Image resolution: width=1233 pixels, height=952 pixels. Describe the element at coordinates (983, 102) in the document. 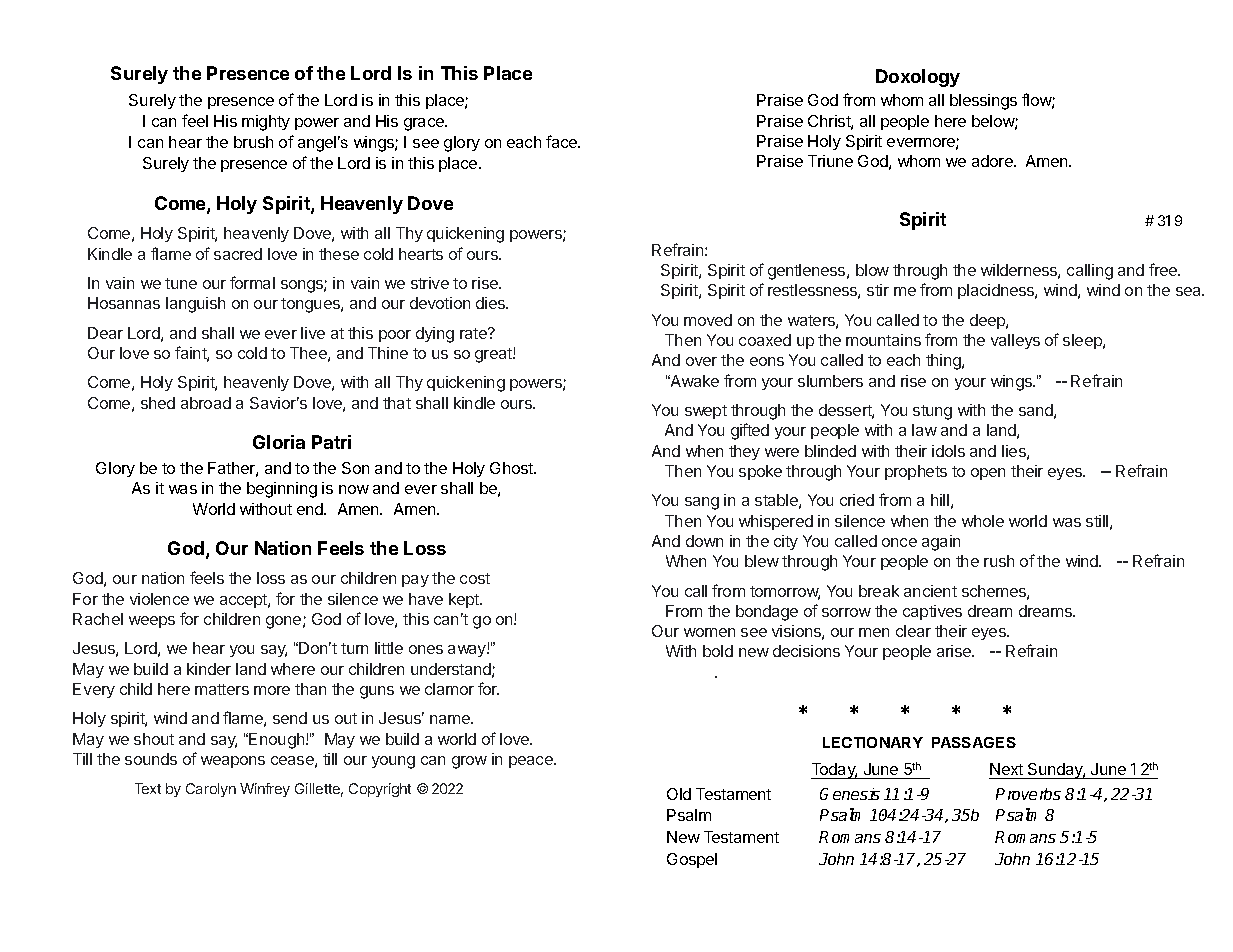

I see `blessings` at that location.
